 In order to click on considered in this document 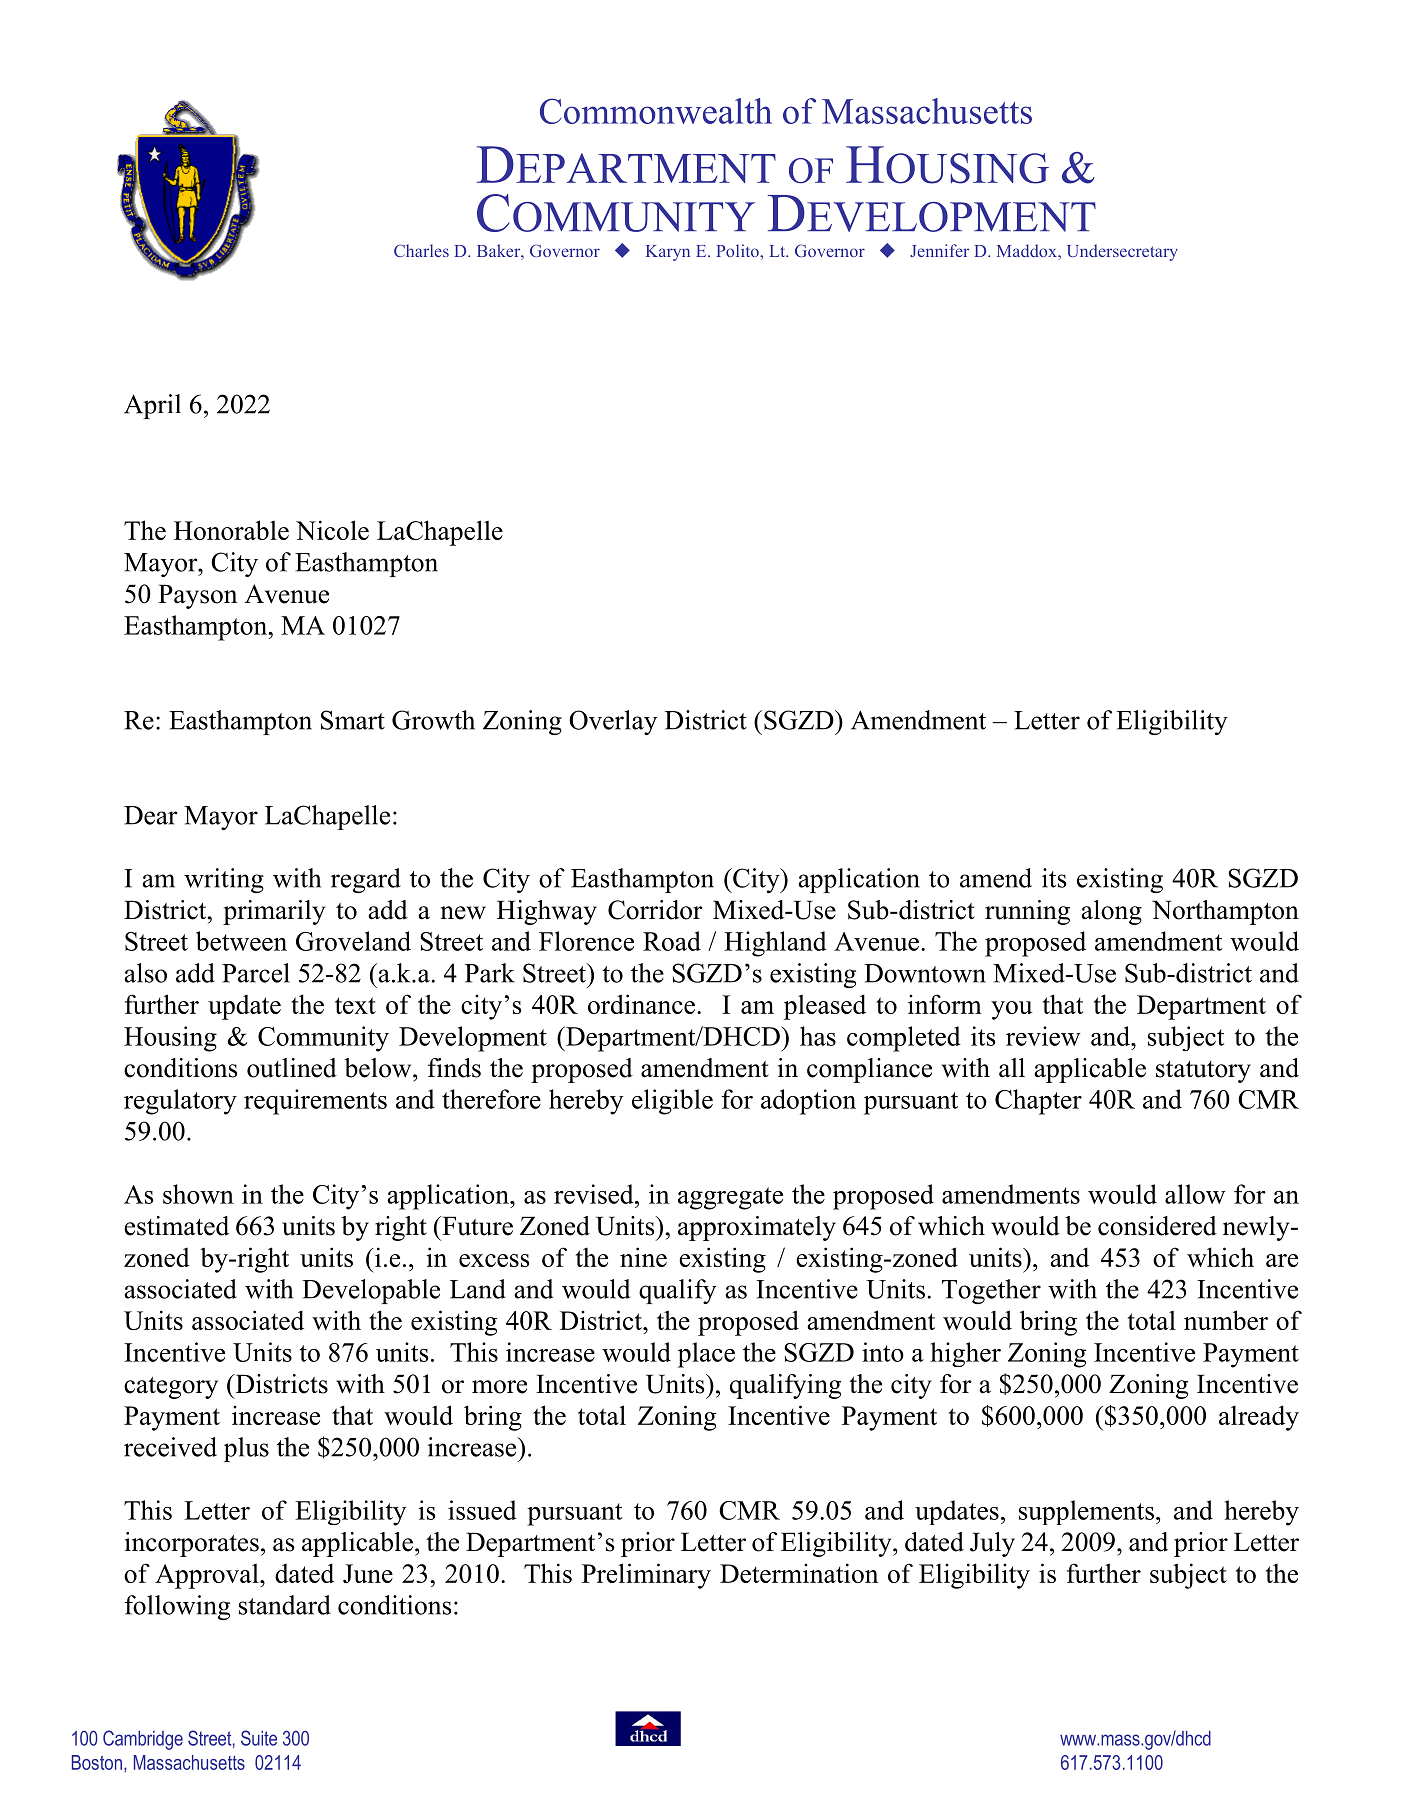, I will do `click(1157, 1226)`.
